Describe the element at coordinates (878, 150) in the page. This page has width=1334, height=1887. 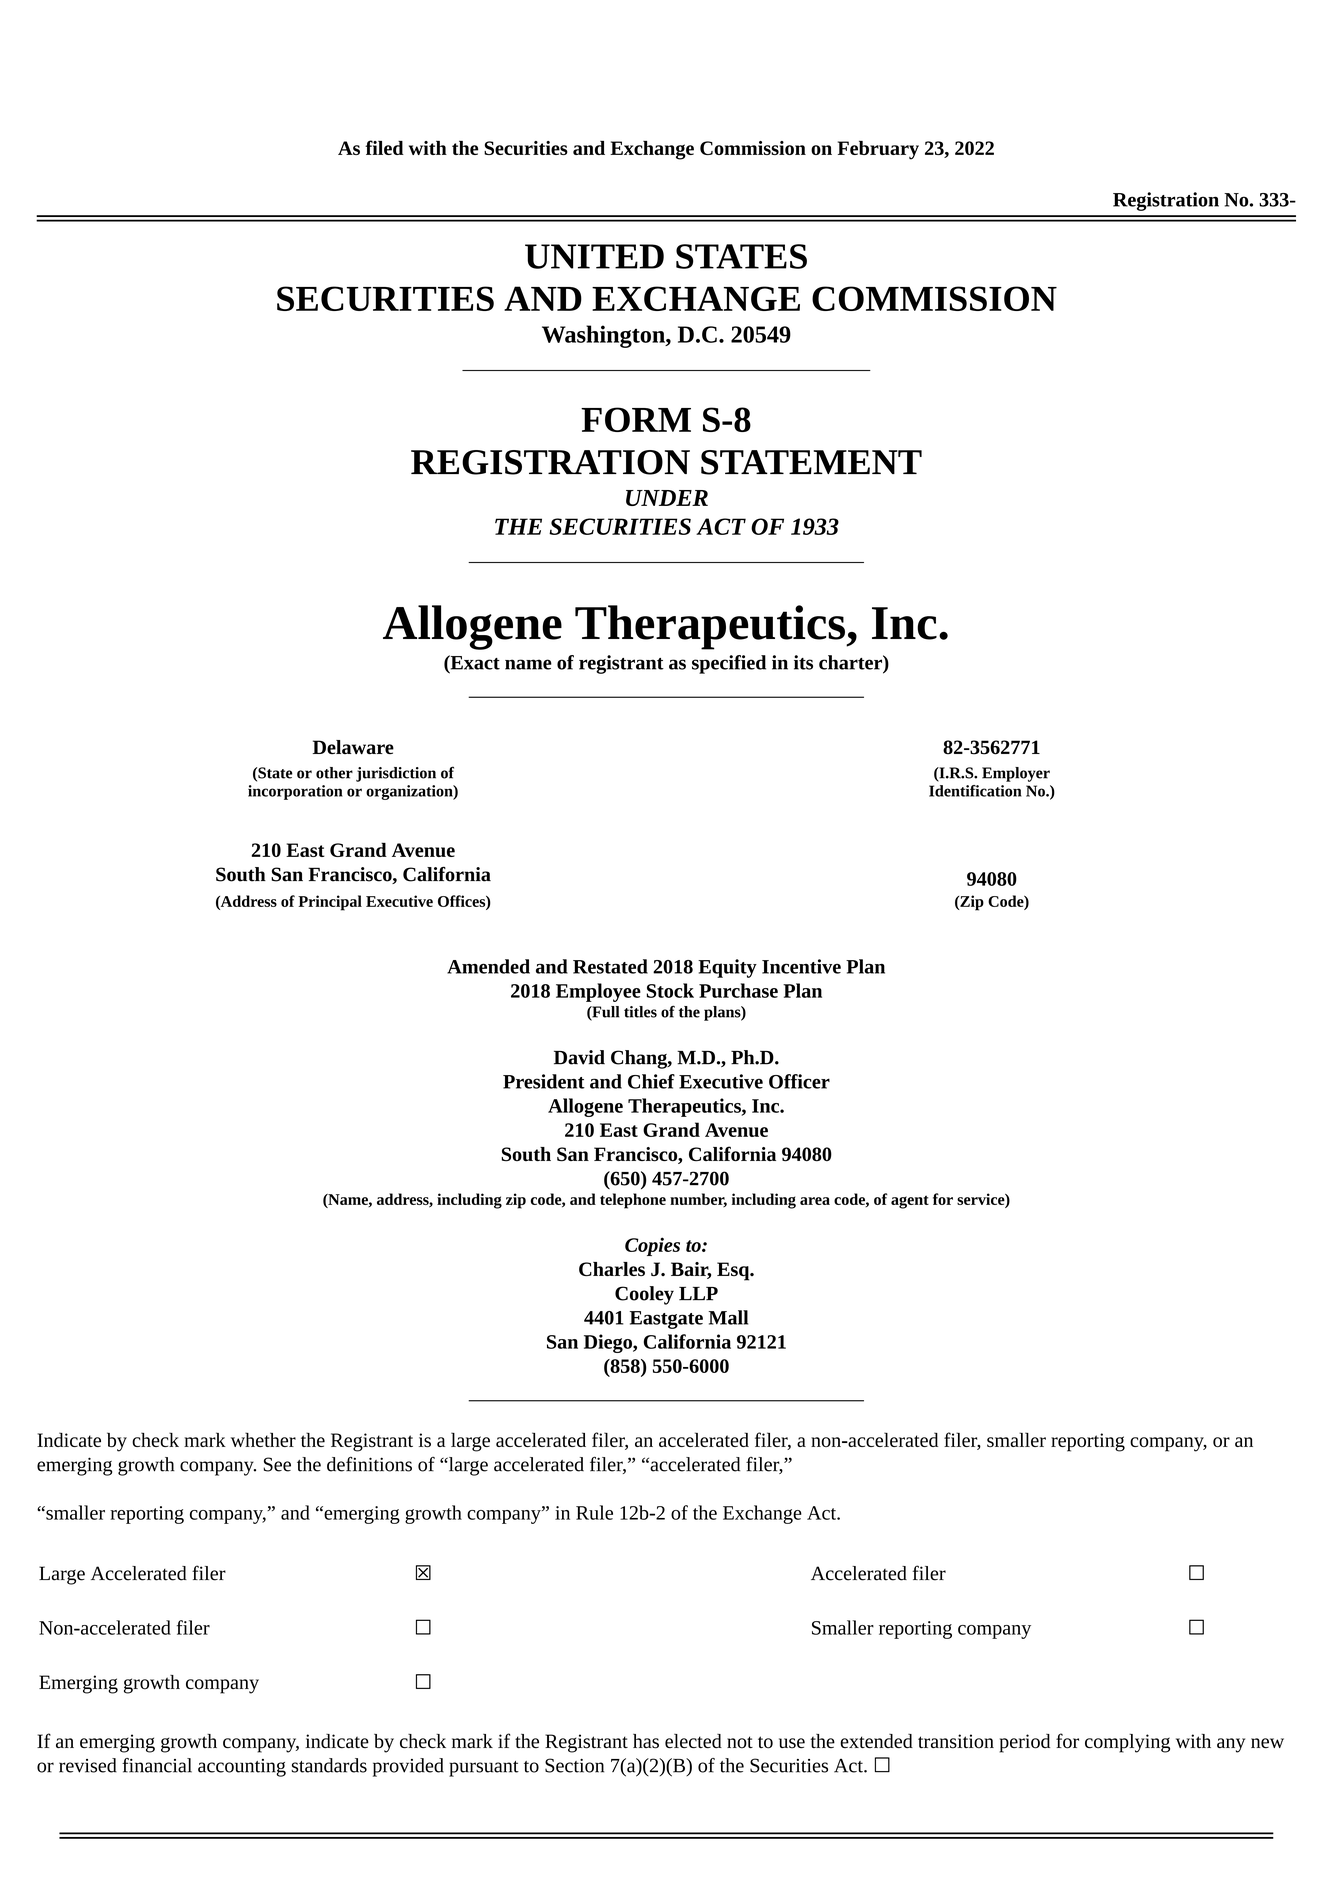
I see `February` at that location.
